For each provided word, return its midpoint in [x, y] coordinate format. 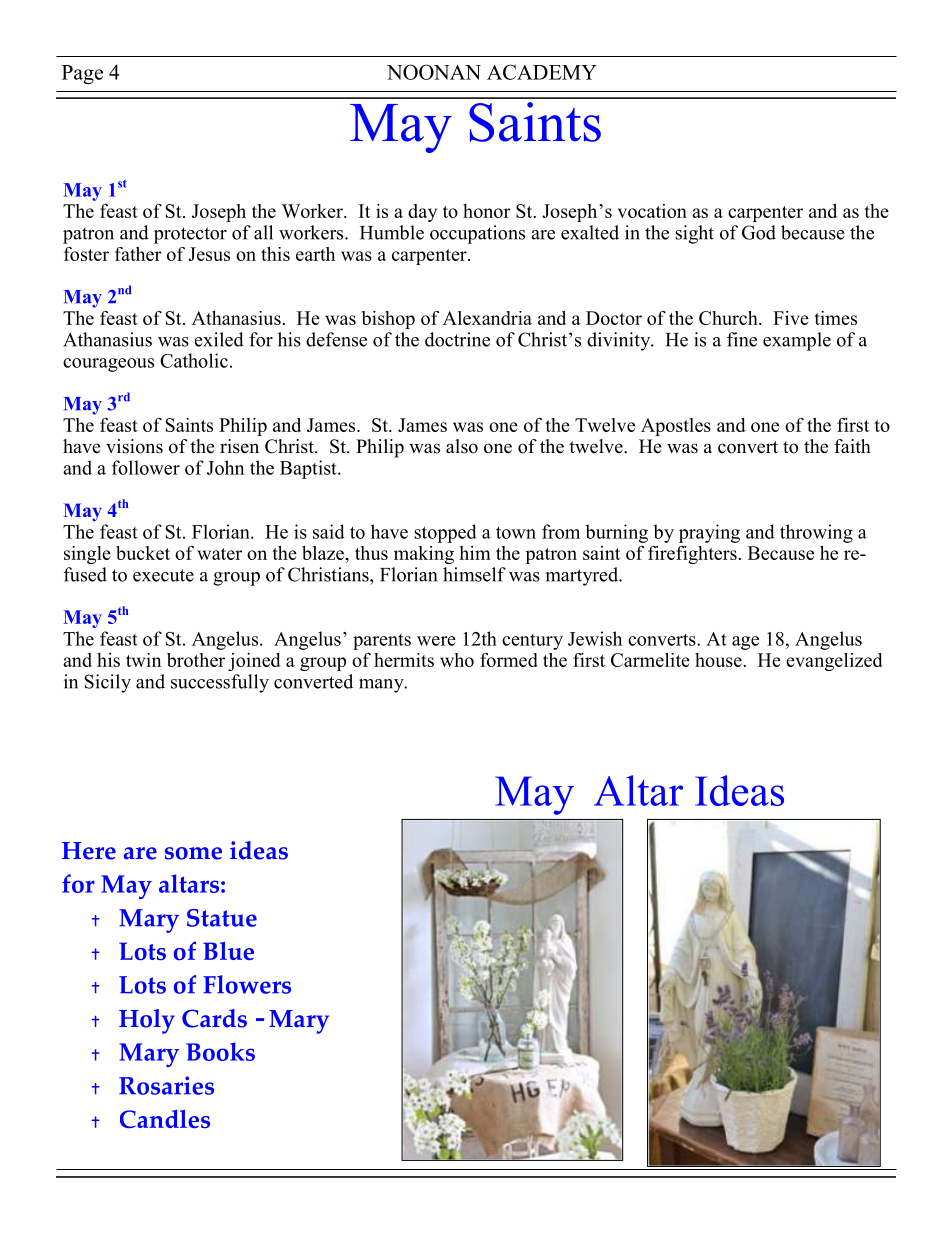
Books [220, 1051]
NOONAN [434, 72]
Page [82, 74]
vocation [652, 211]
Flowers [247, 984]
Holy [147, 1021]
